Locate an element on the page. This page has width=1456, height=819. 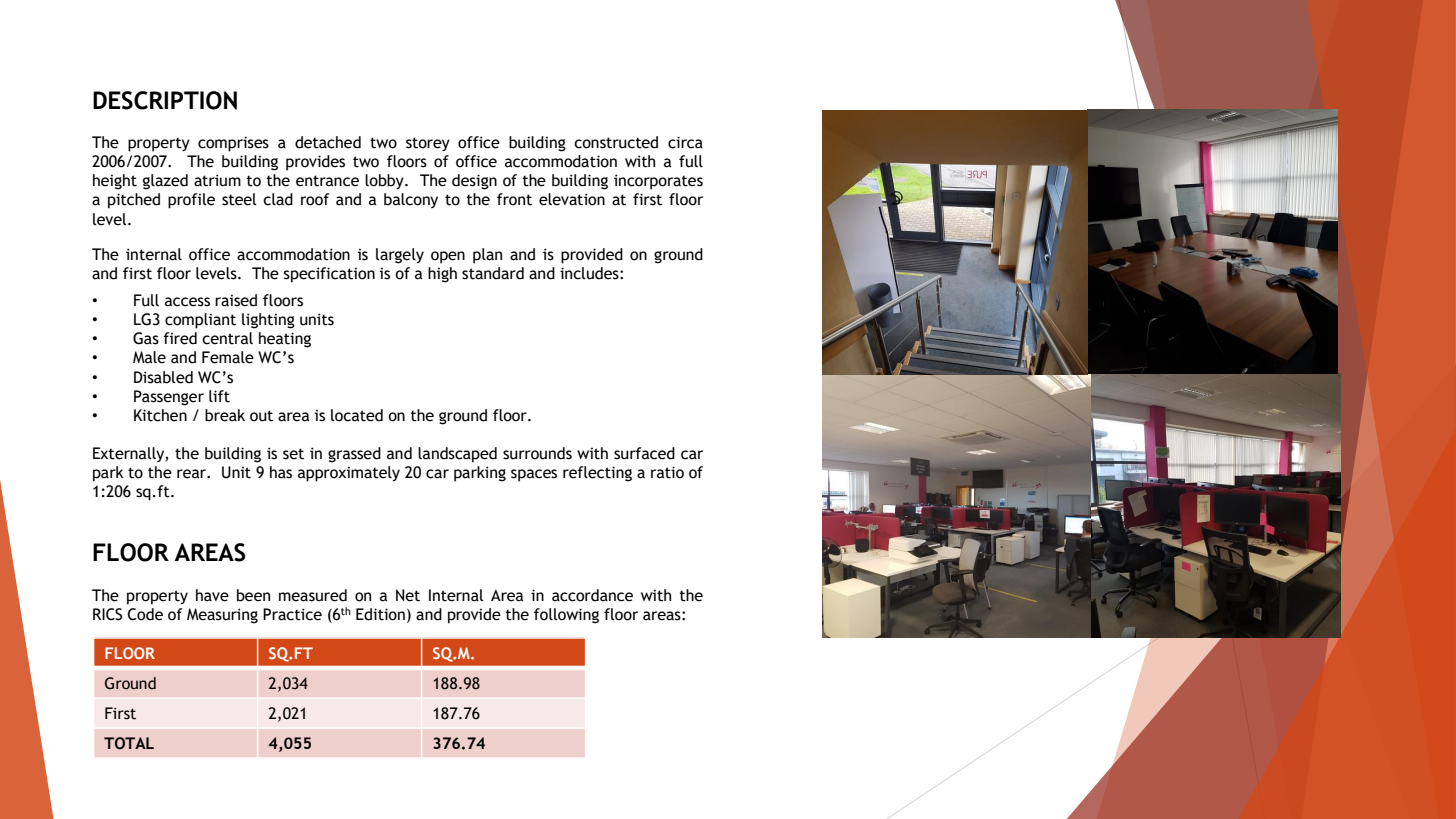
TOTAL is located at coordinates (129, 743).
